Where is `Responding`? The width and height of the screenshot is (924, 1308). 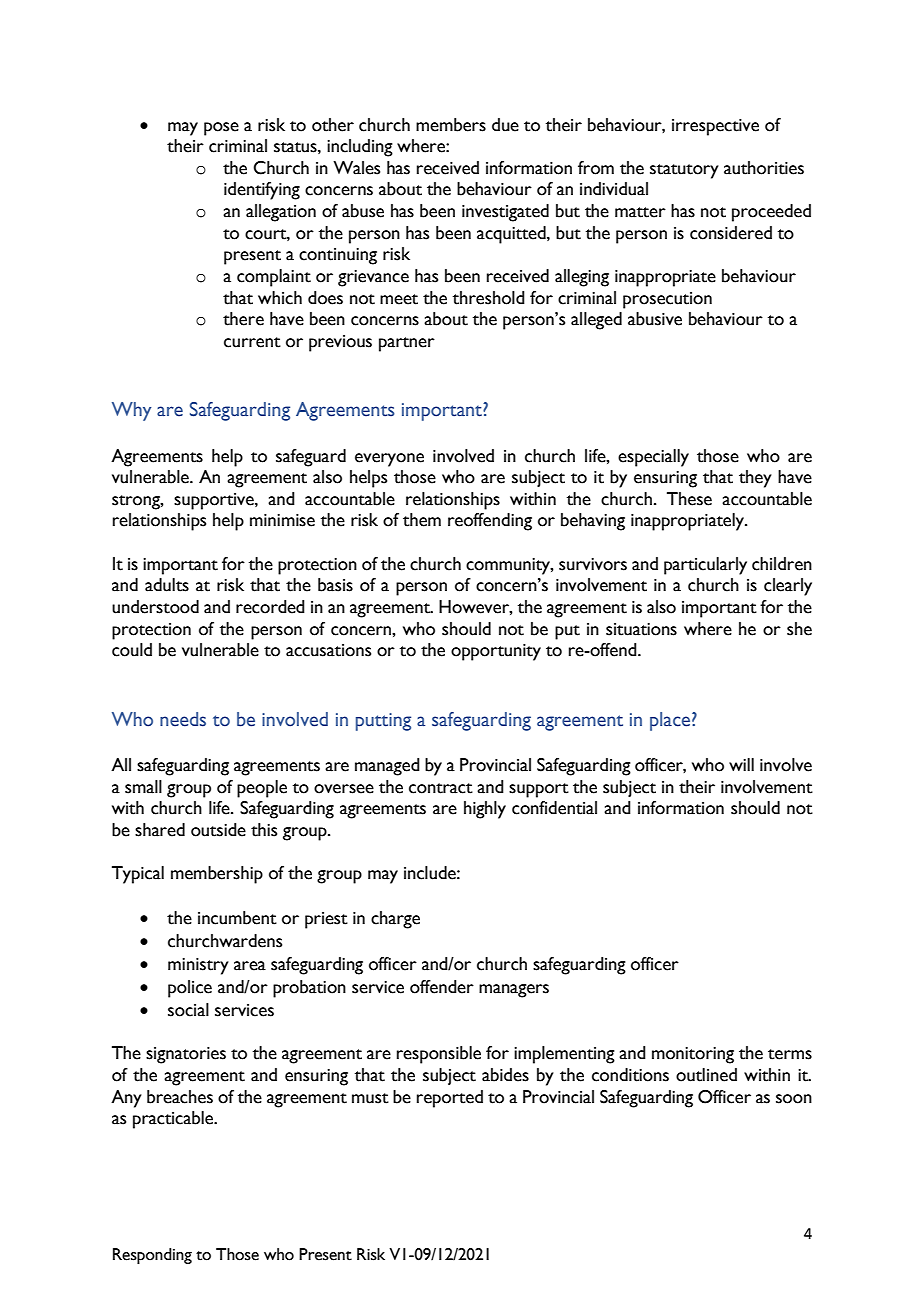
Responding is located at coordinates (152, 1256).
